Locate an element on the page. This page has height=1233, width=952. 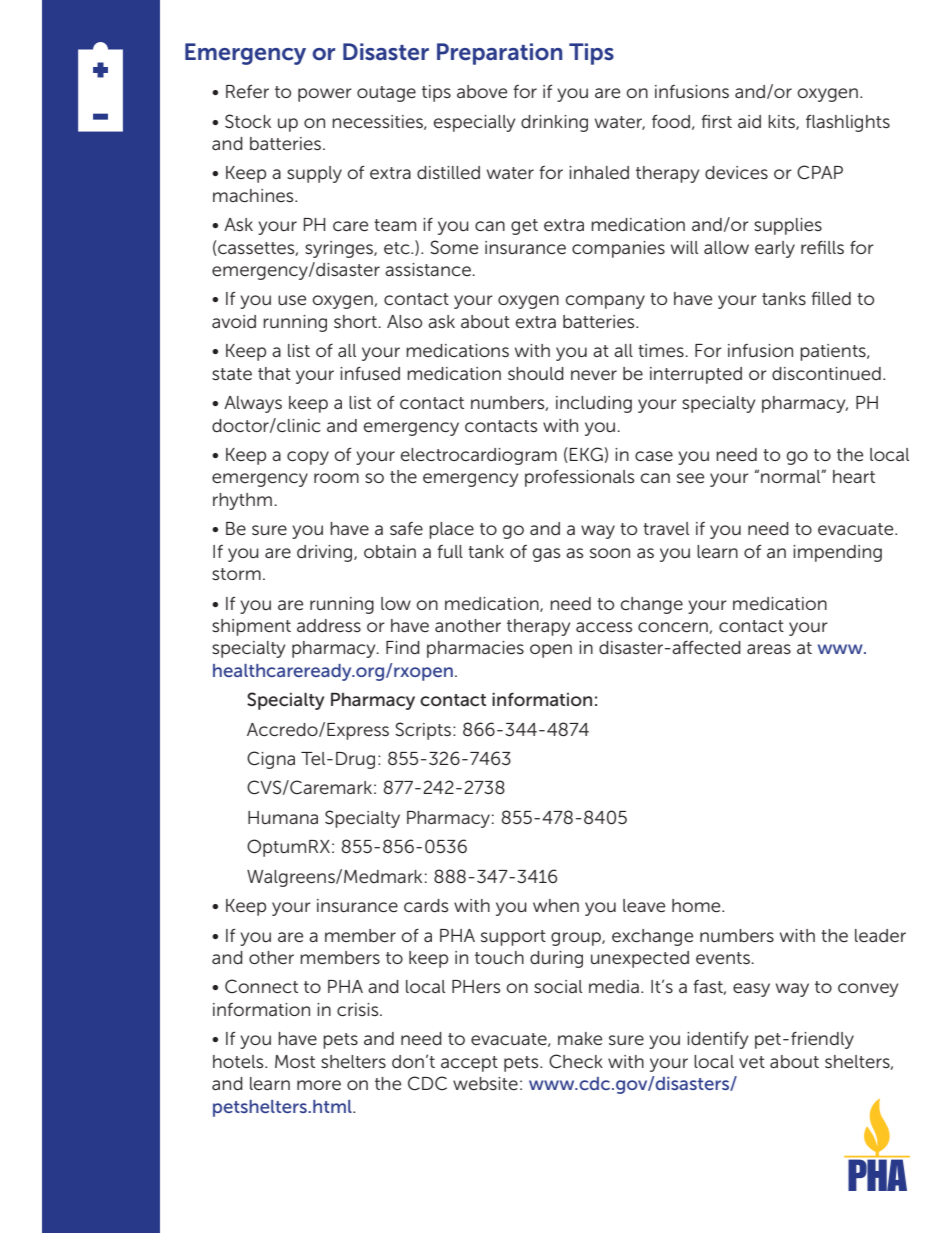
gas is located at coordinates (546, 555).
